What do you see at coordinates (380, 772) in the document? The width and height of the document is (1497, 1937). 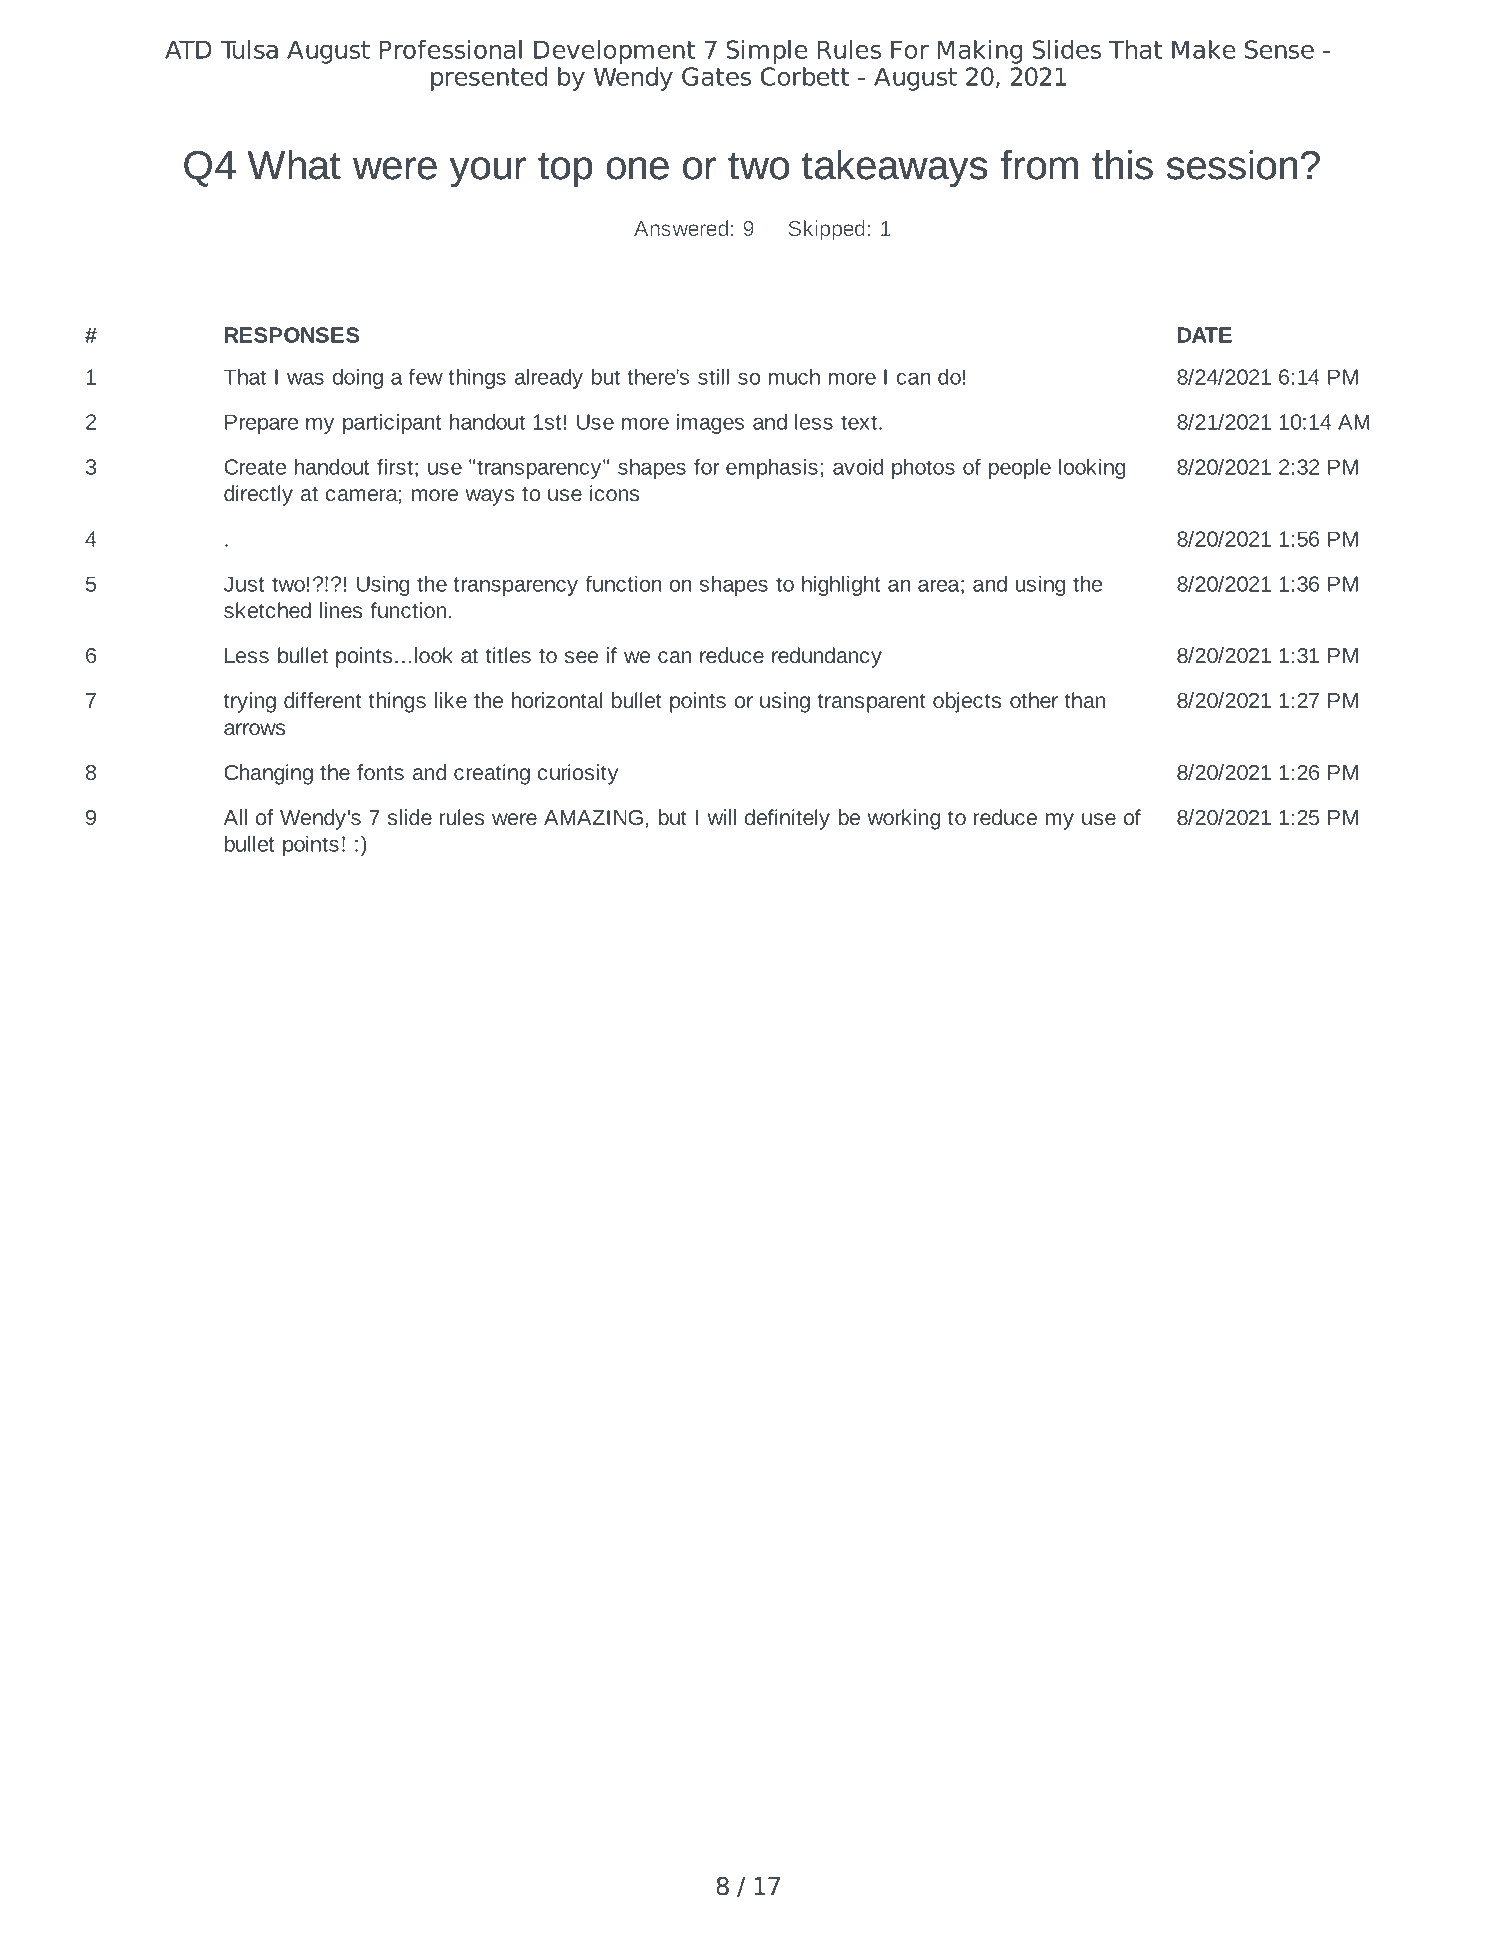 I see `fonts` at bounding box center [380, 772].
